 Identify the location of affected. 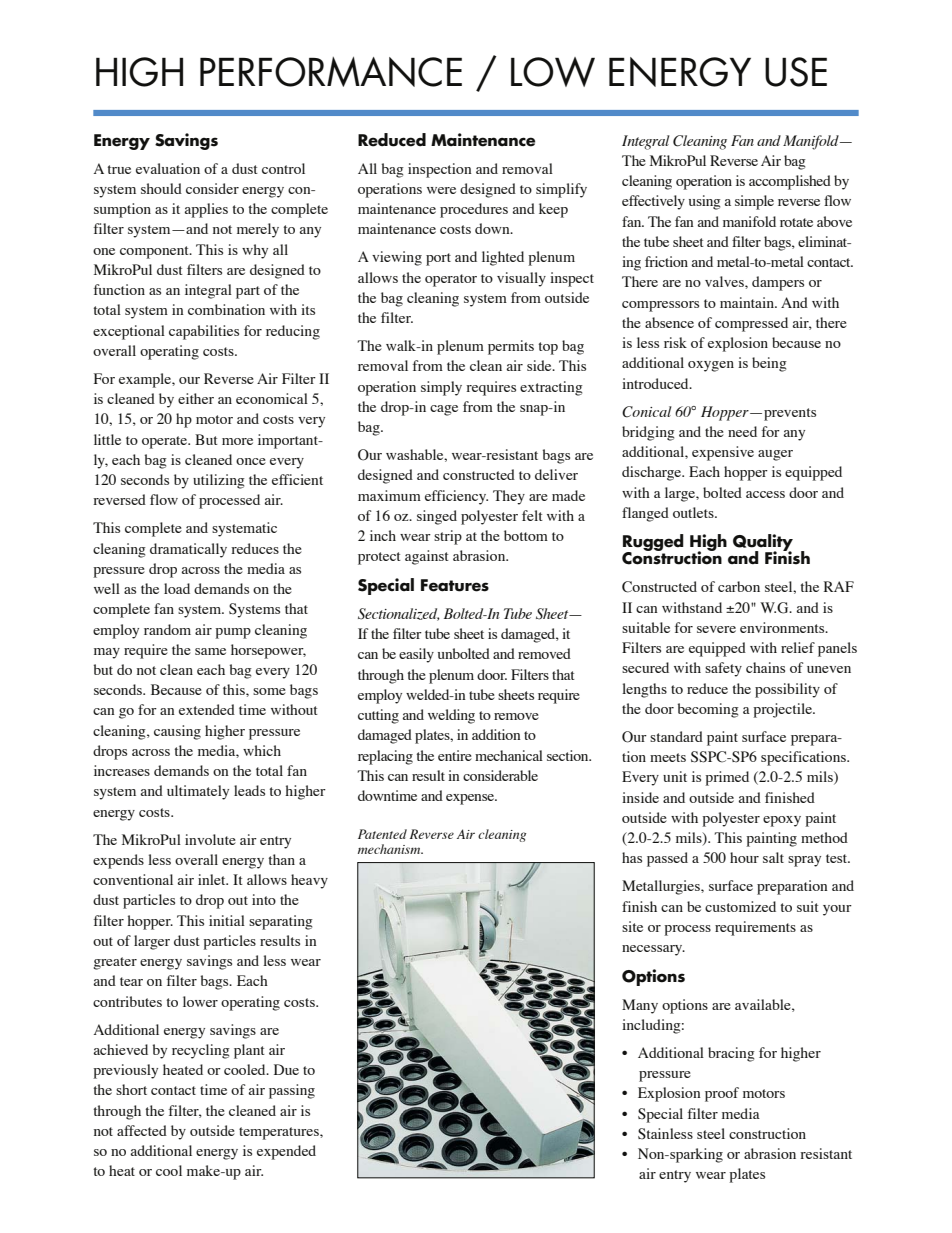
(142, 1130).
